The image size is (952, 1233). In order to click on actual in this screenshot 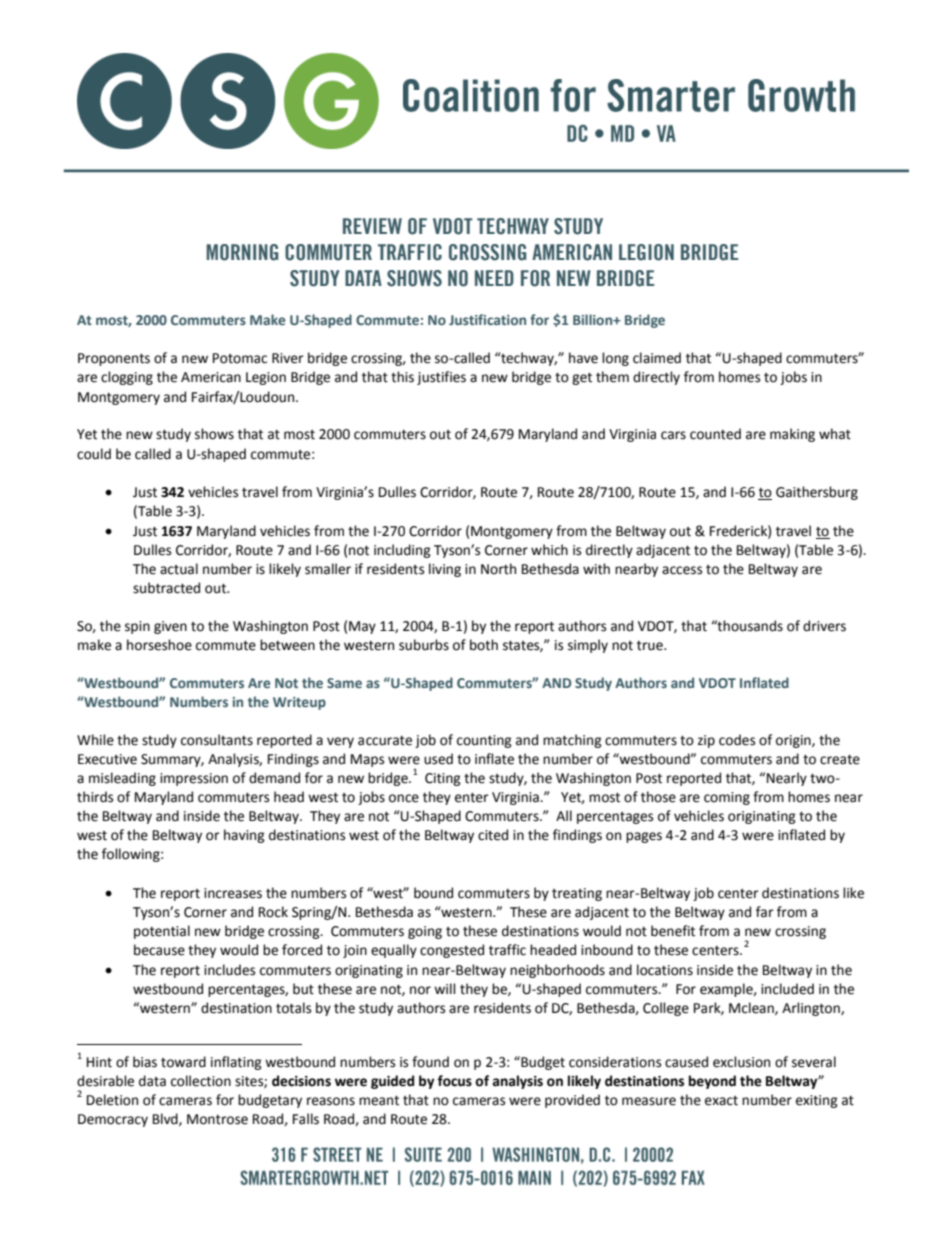, I will do `click(179, 569)`.
